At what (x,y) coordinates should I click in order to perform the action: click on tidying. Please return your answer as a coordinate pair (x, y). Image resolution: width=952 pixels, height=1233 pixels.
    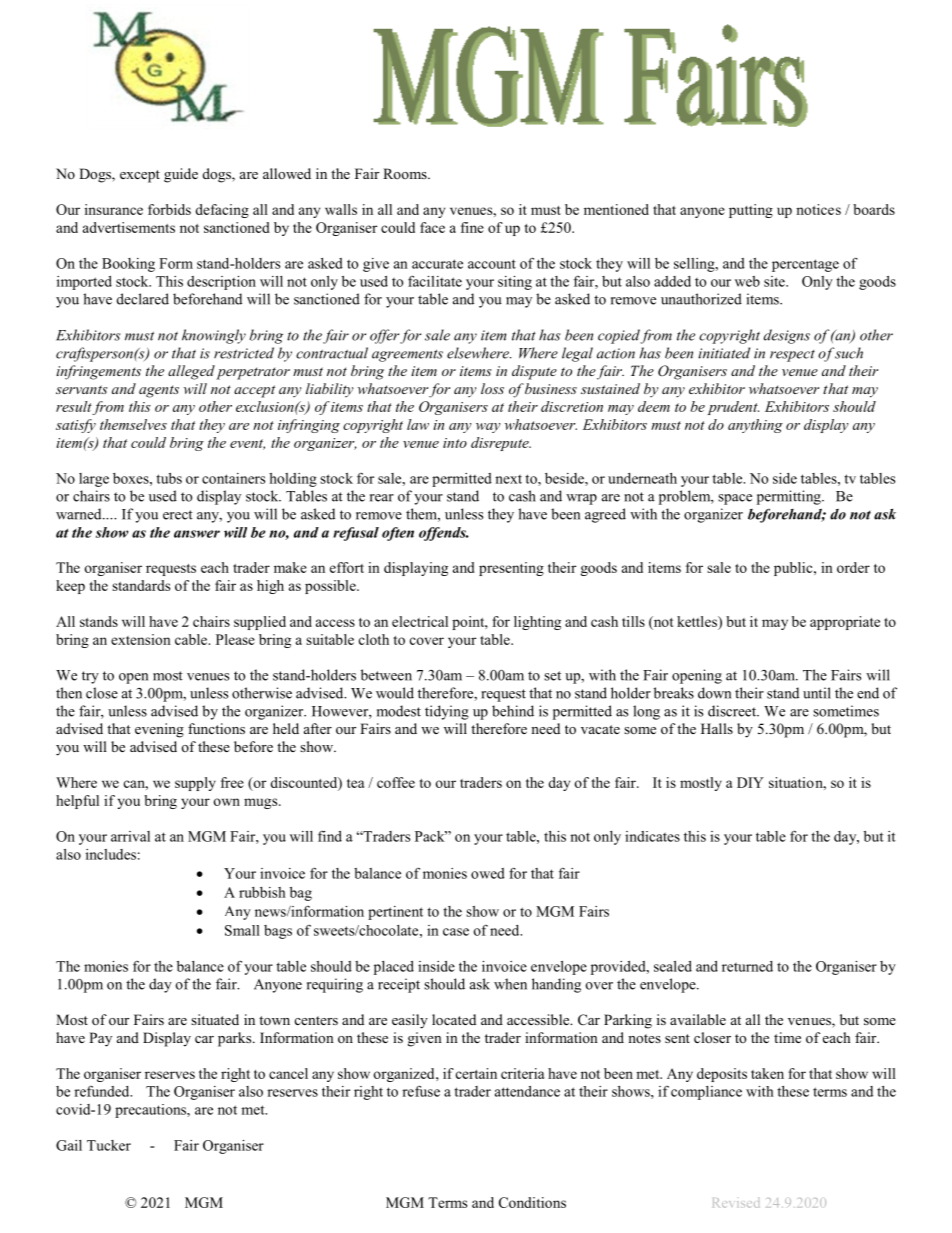
    Looking at the image, I should click on (447, 712).
